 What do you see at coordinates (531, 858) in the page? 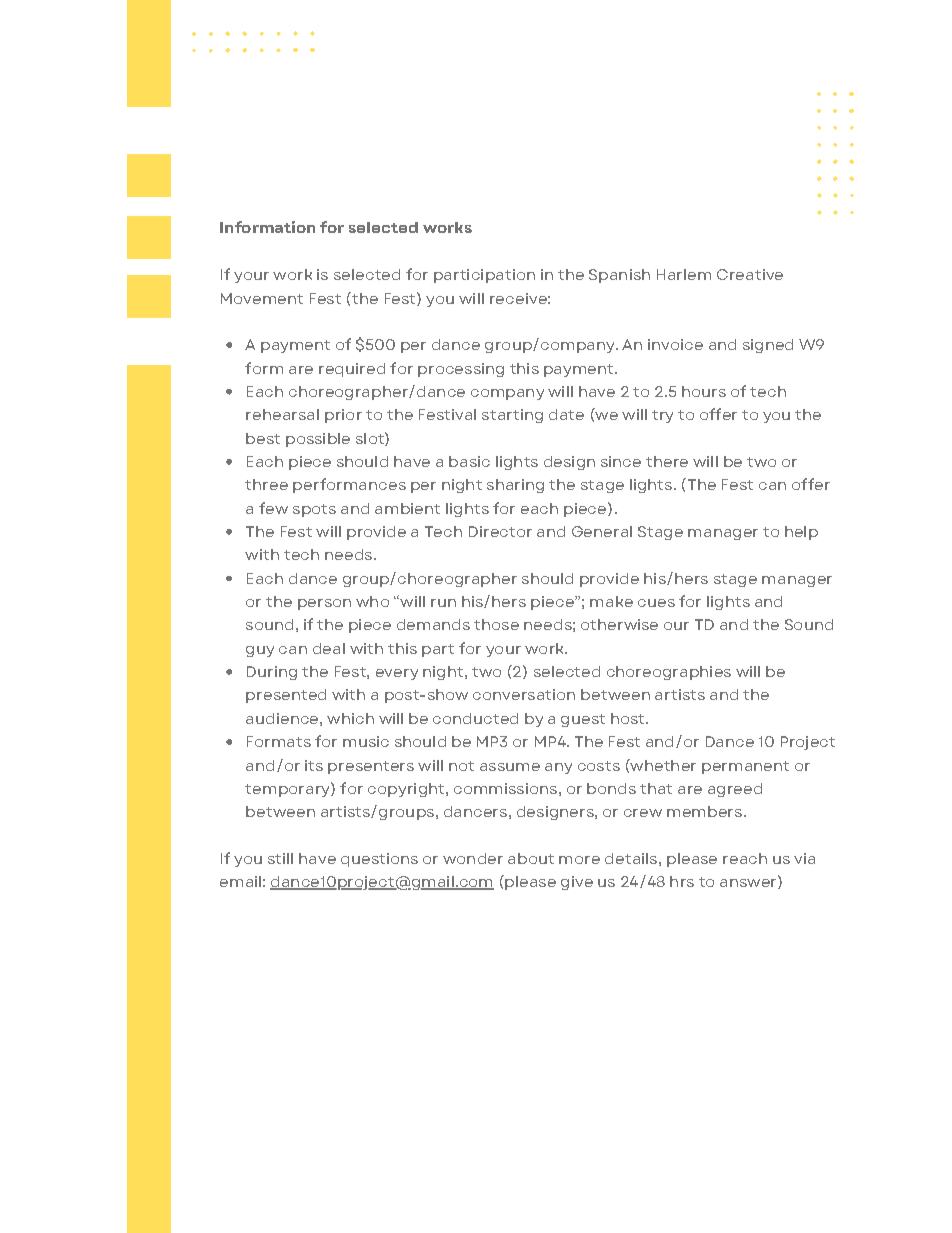
I see `about` at bounding box center [531, 858].
